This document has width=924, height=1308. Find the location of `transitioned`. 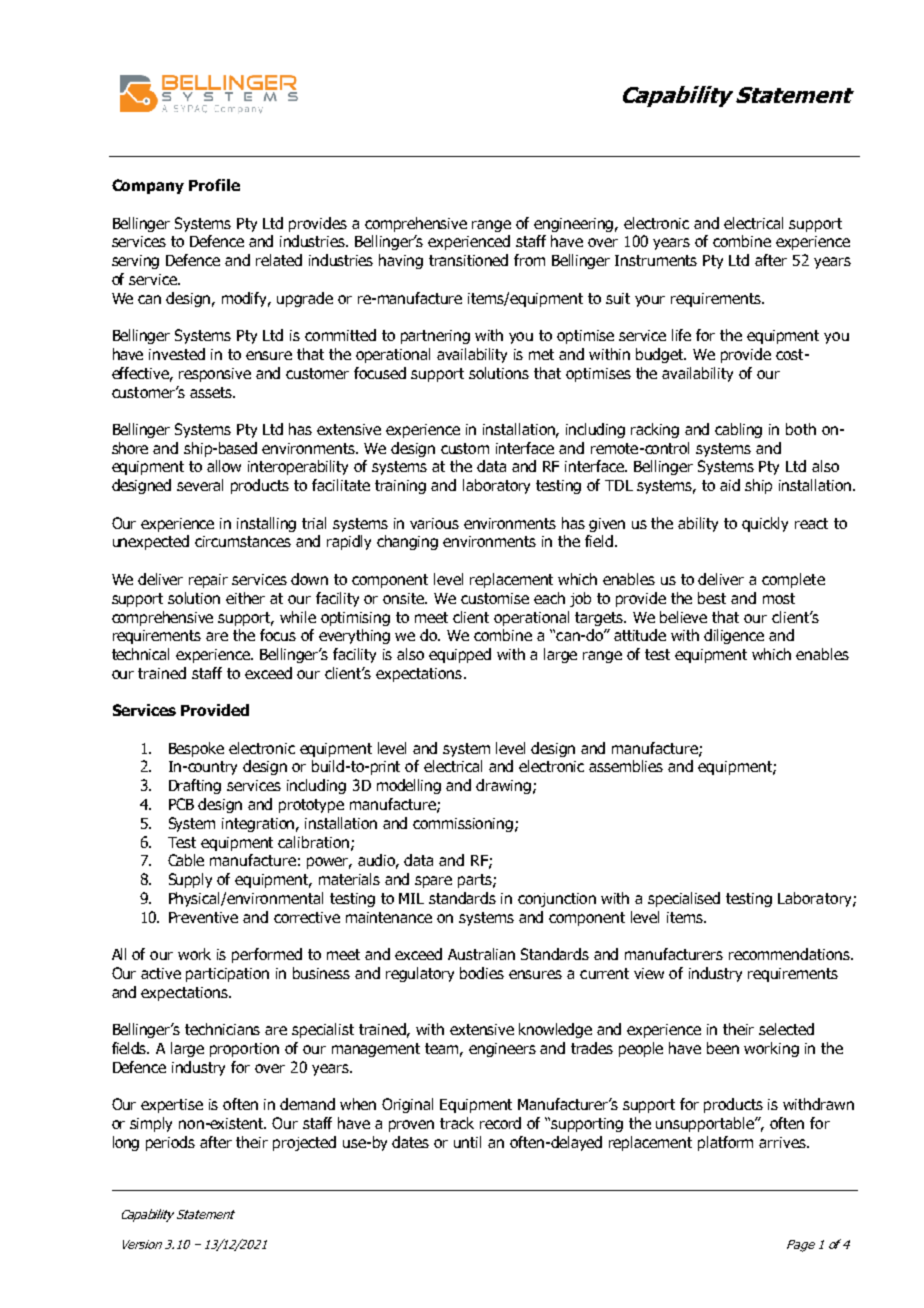

transitioned is located at coordinates (468, 260).
